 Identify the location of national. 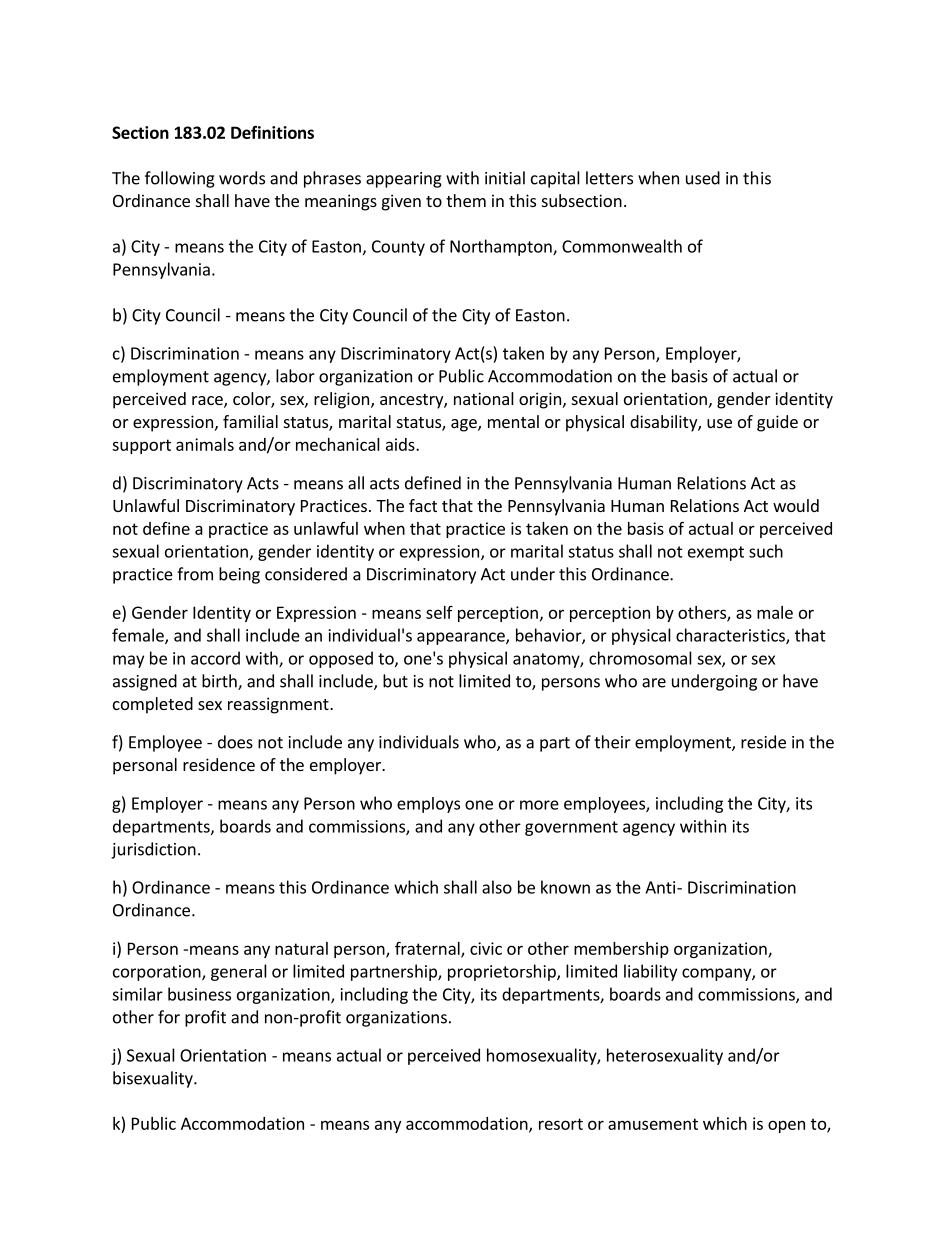
(484, 398).
